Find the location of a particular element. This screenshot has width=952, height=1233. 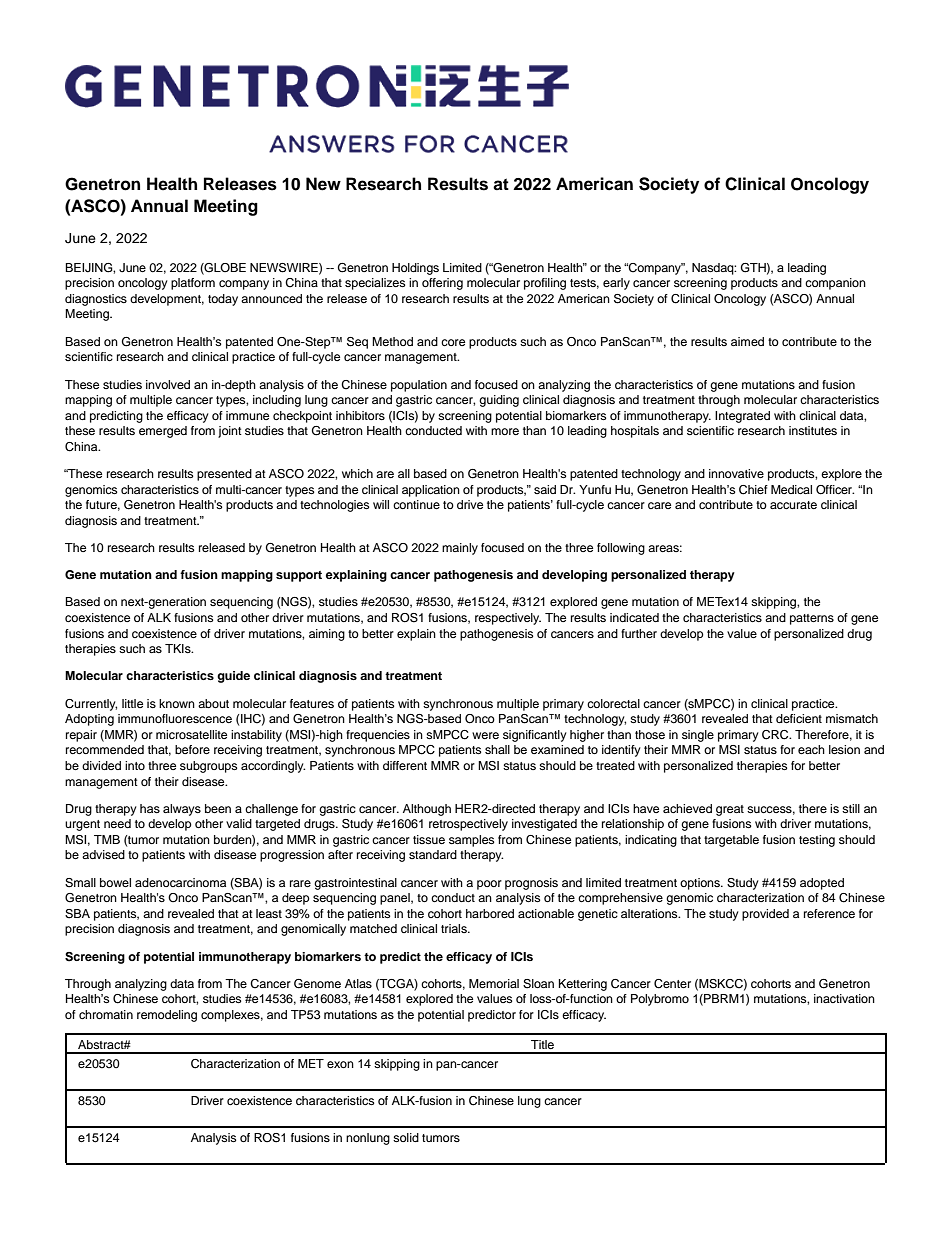

always is located at coordinates (182, 810).
